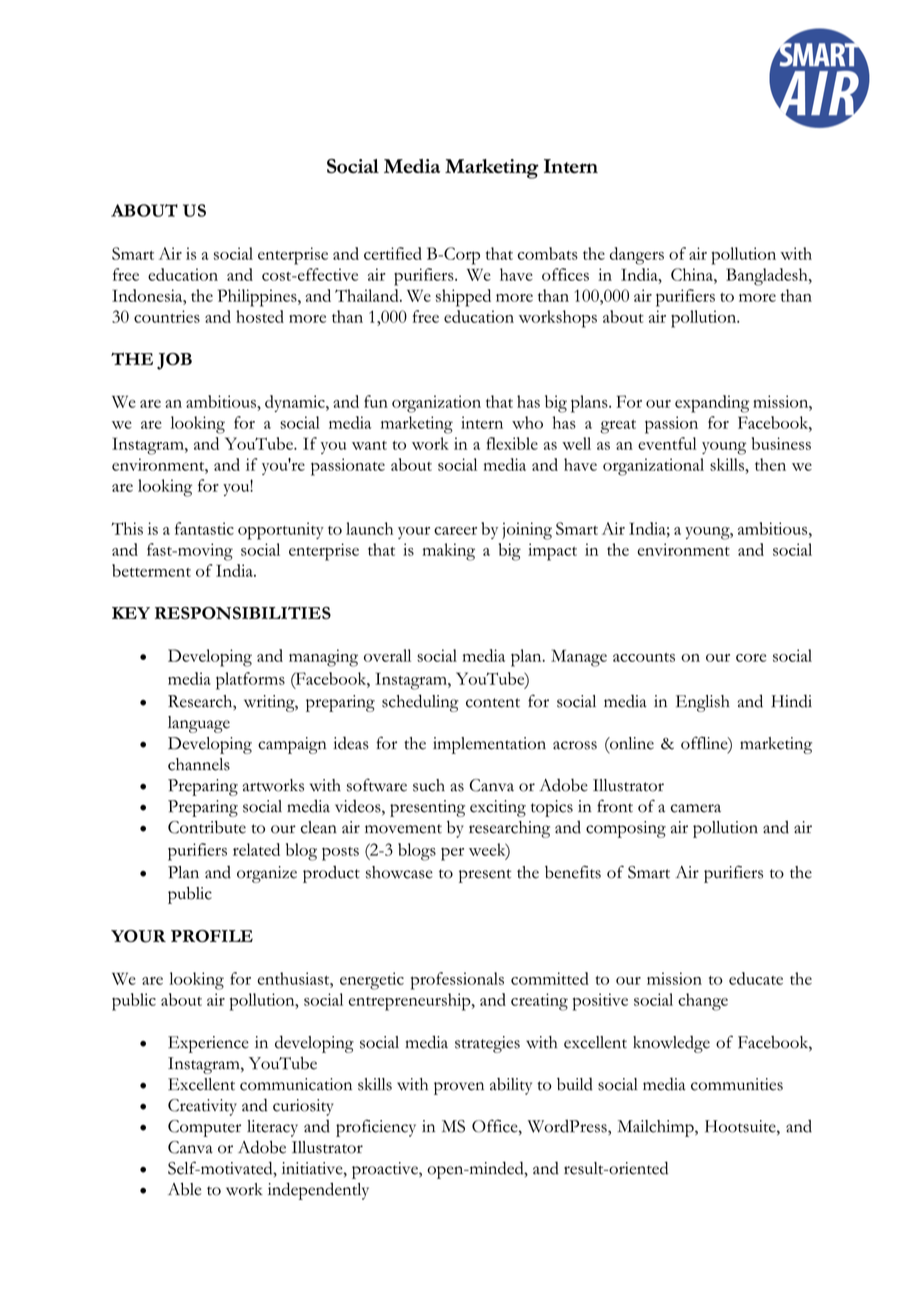 This screenshot has width=924, height=1308. I want to click on flexible, so click(512, 443).
